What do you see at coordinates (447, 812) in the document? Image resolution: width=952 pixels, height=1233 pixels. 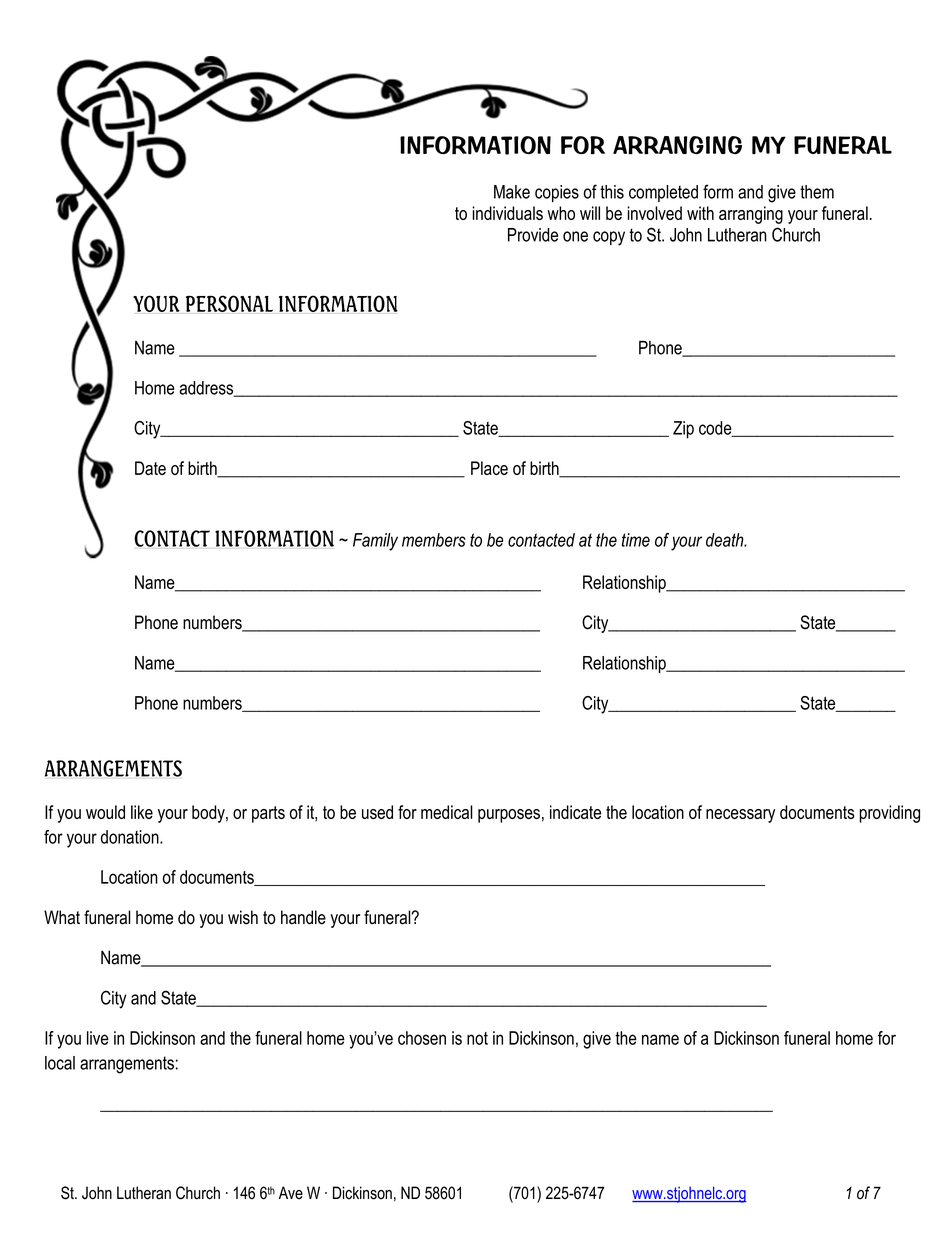 I see `medical` at bounding box center [447, 812].
